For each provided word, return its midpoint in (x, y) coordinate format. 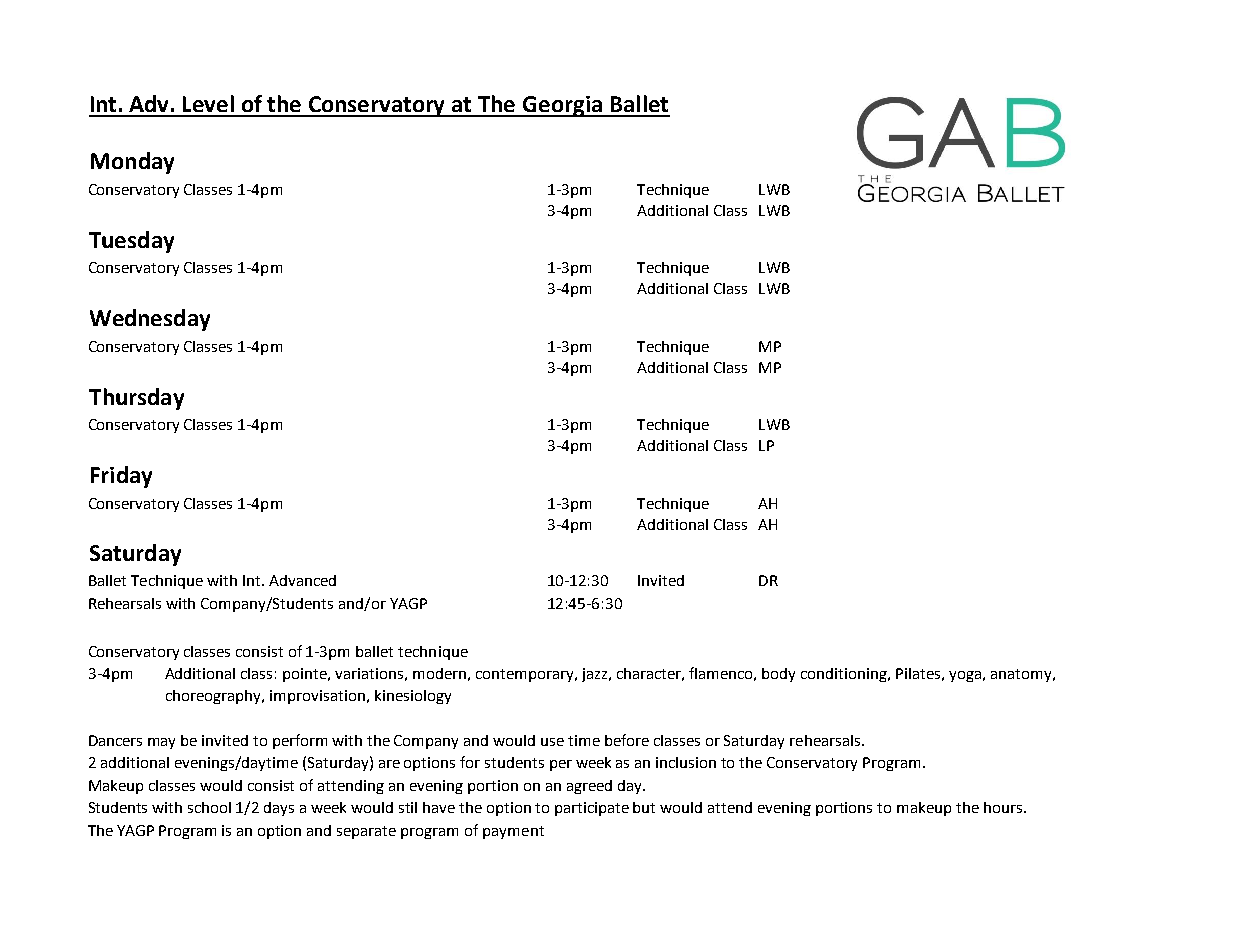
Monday (132, 163)
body (778, 675)
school (209, 807)
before (627, 740)
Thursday (136, 399)
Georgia (562, 106)
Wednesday (150, 320)
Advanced (302, 580)
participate (592, 809)
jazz (594, 675)
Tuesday (131, 242)
